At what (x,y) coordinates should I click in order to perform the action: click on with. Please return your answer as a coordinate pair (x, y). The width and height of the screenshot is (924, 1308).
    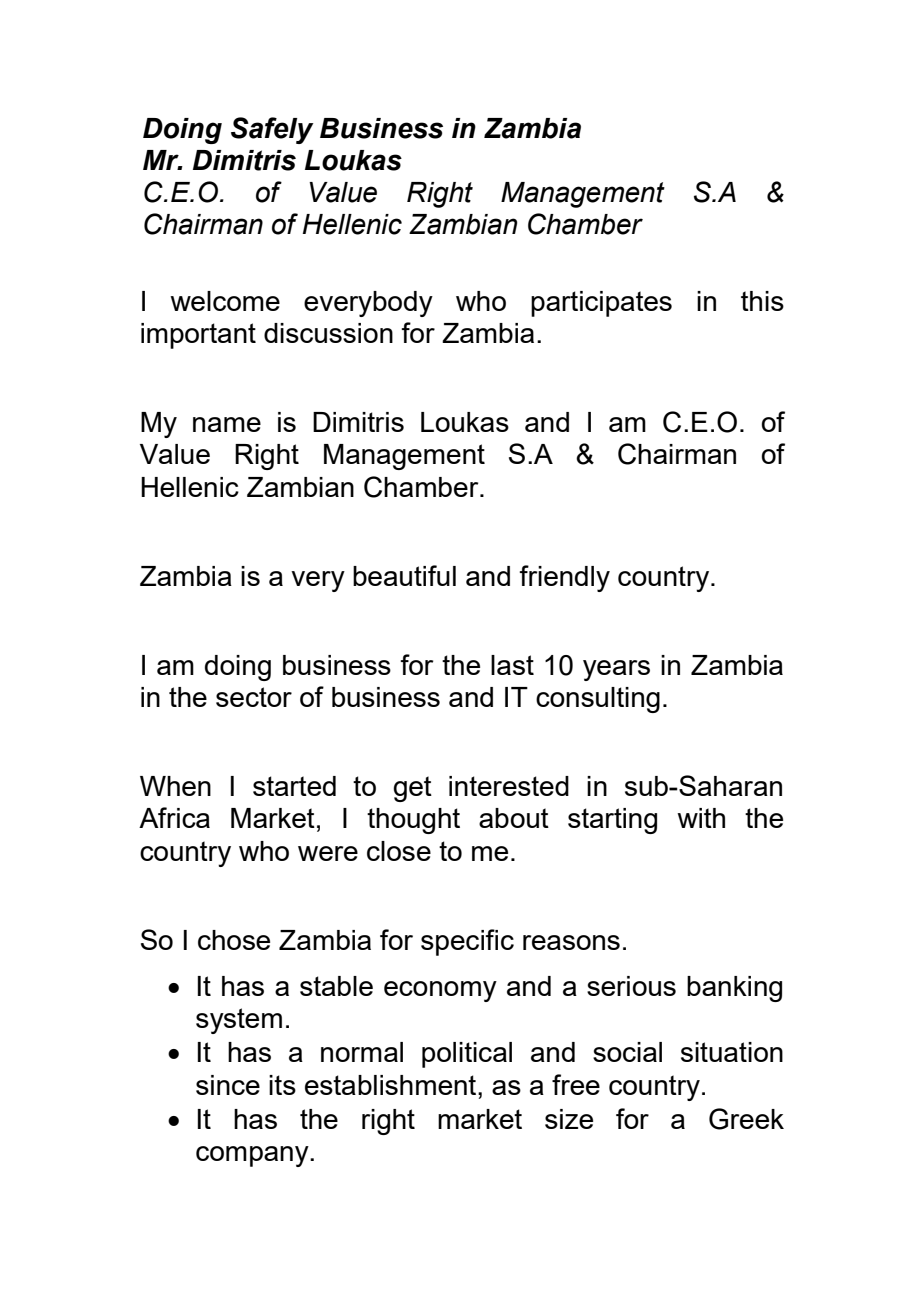
    Looking at the image, I should click on (701, 818).
